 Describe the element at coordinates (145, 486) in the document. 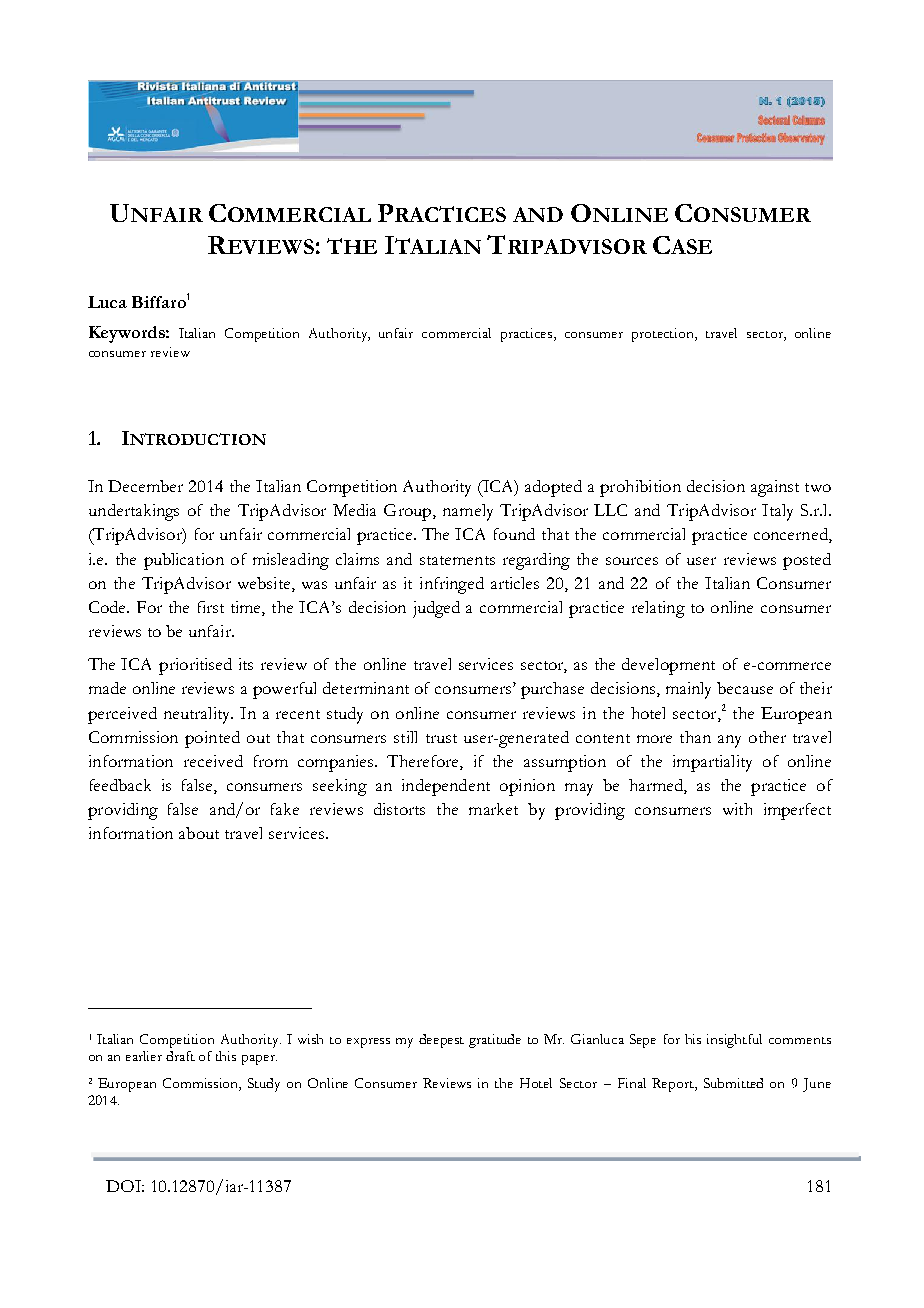

I see `December` at that location.
